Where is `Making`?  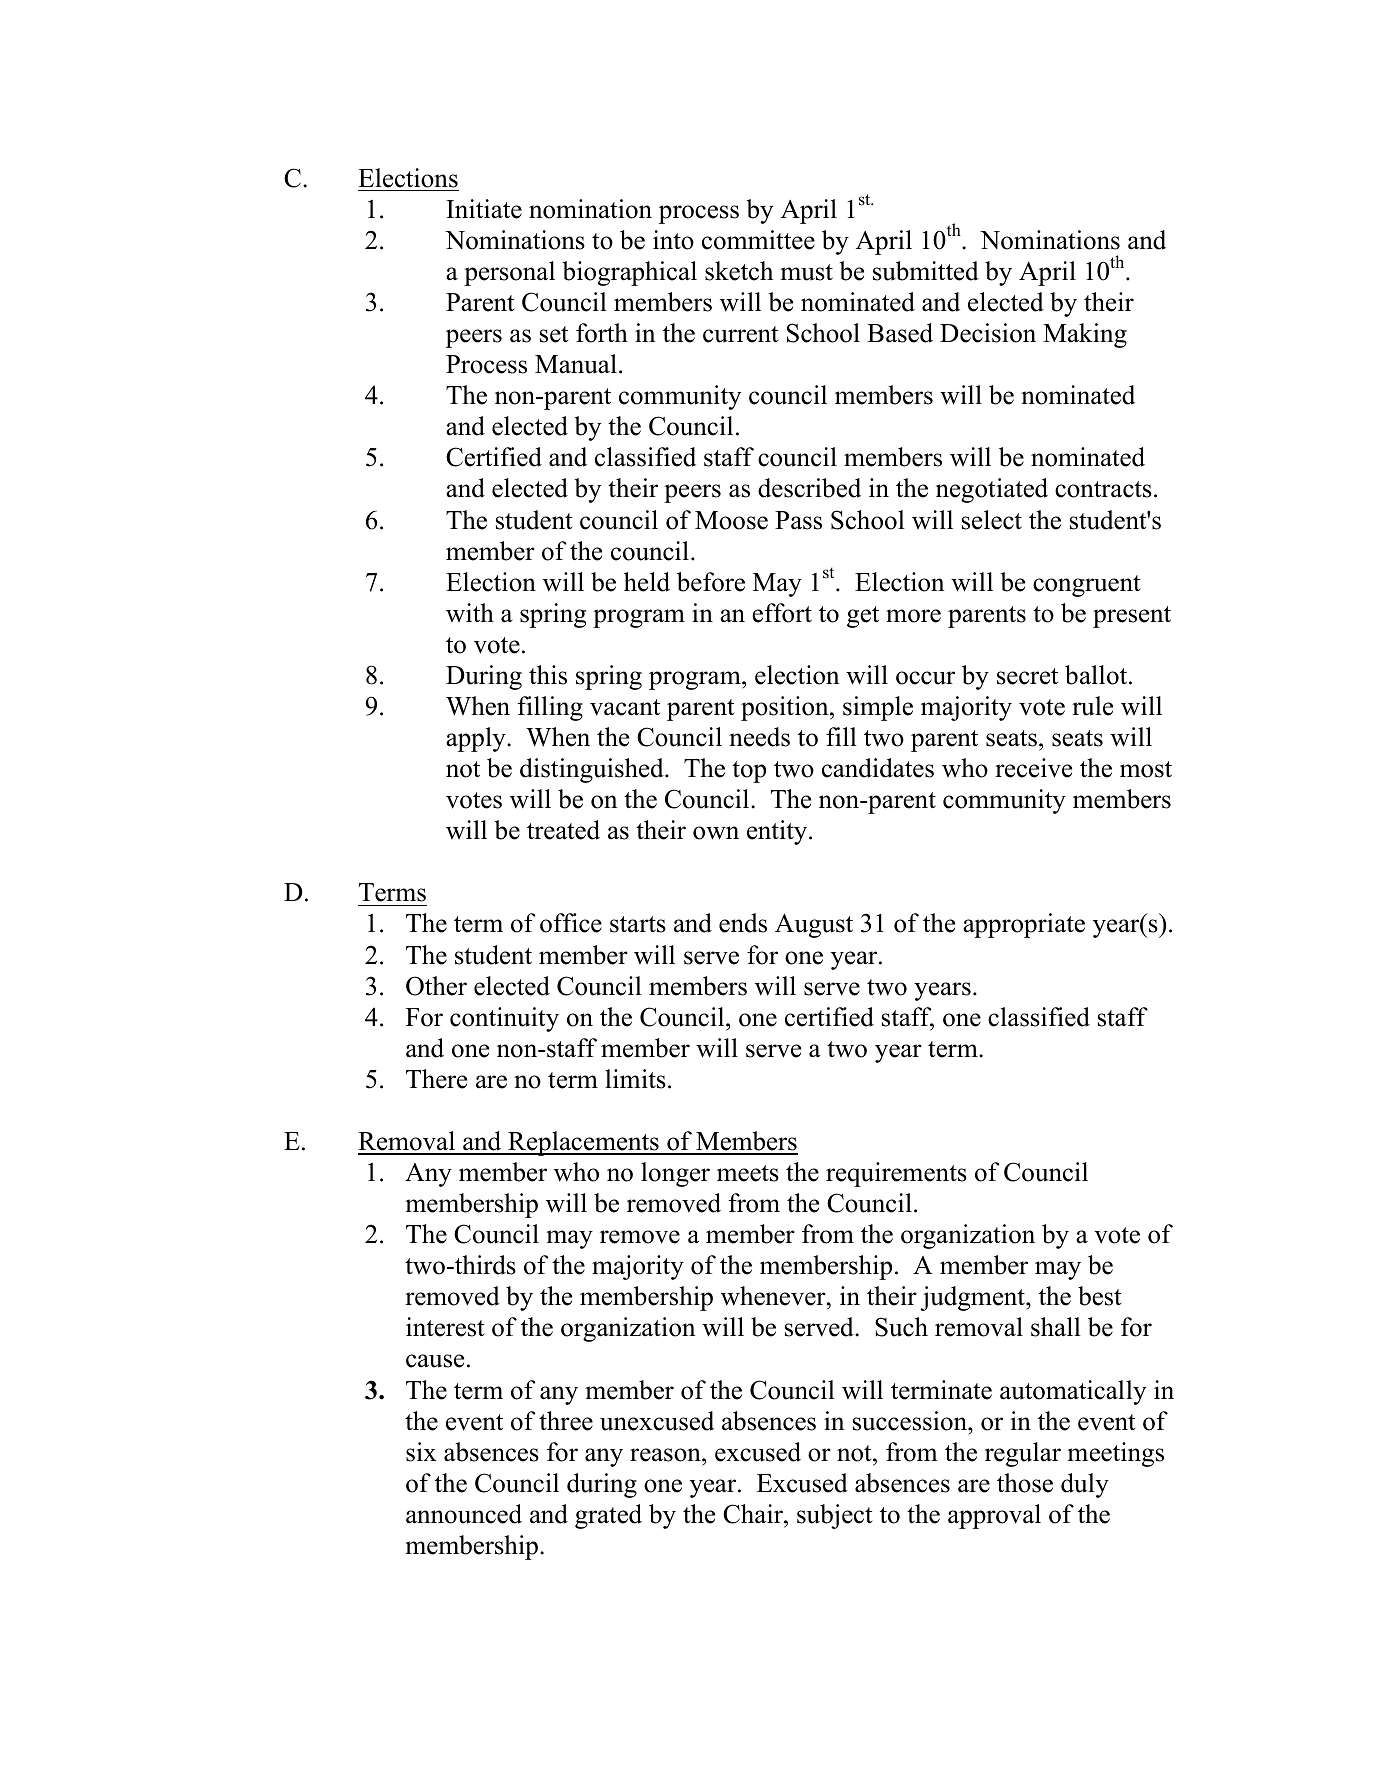 Making is located at coordinates (1085, 335).
